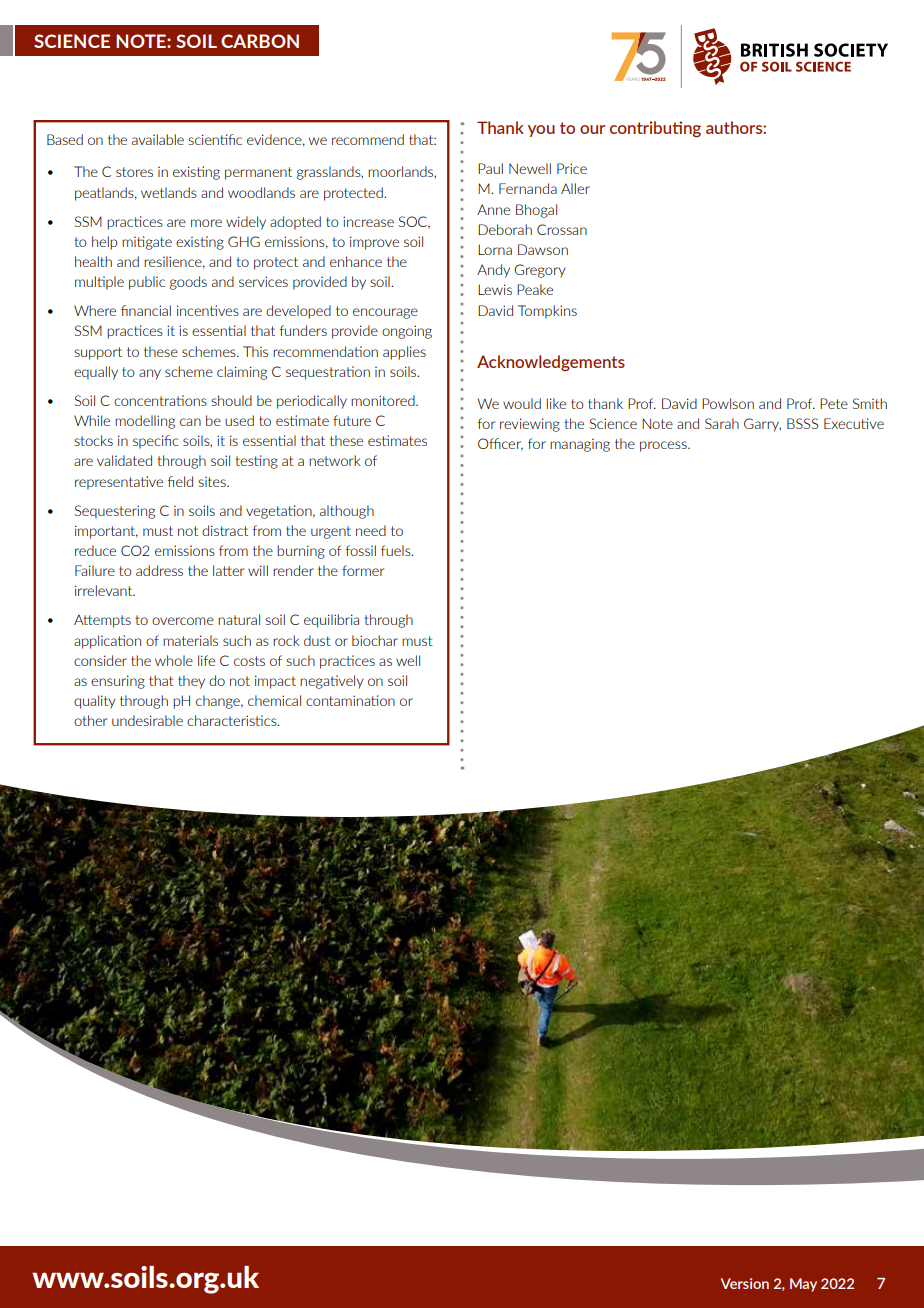 Image resolution: width=924 pixels, height=1308 pixels. I want to click on contributing, so click(655, 129).
